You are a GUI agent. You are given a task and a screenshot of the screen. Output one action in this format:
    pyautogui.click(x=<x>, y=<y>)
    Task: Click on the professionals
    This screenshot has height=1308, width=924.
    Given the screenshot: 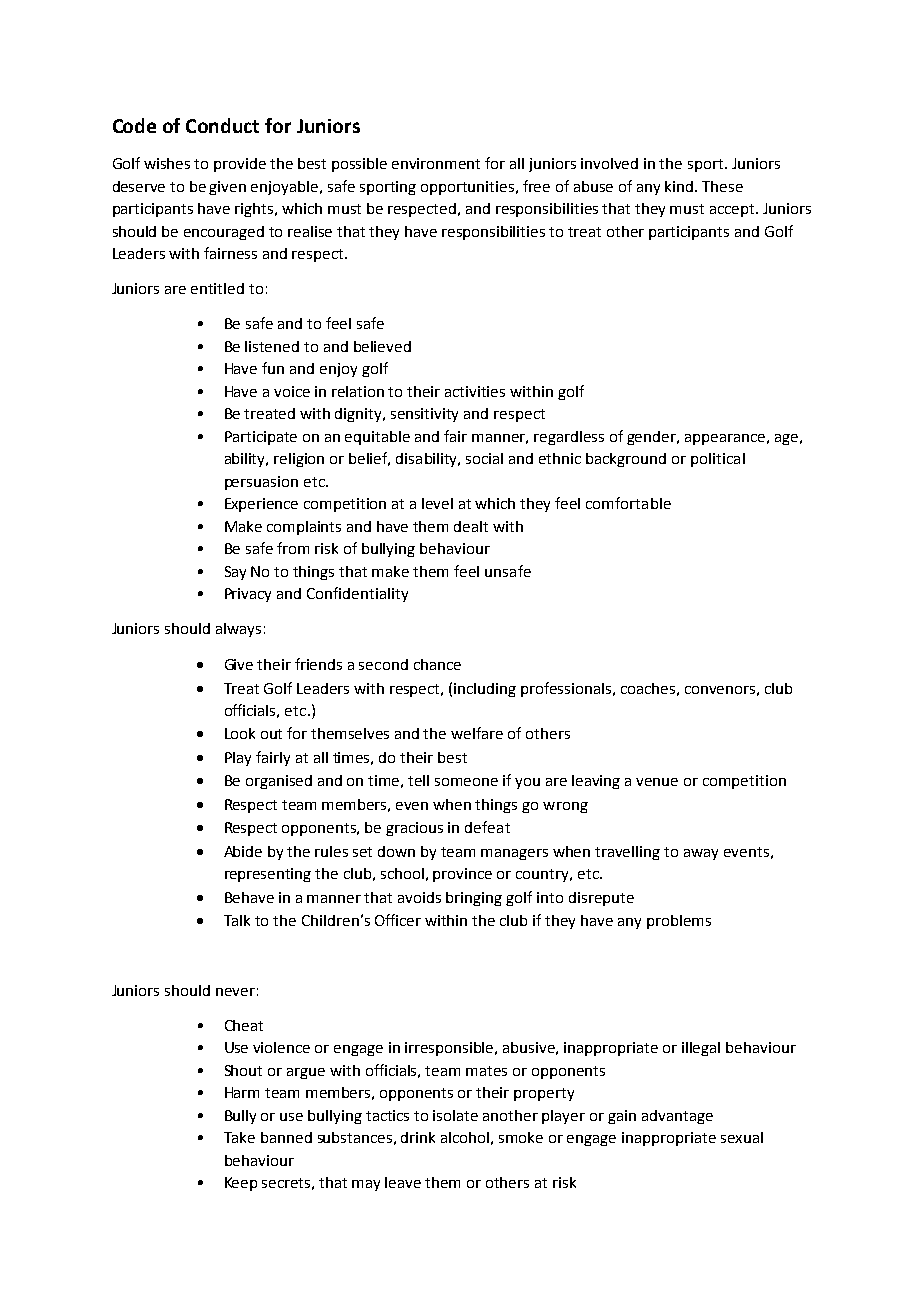 What is the action you would take?
    pyautogui.click(x=567, y=689)
